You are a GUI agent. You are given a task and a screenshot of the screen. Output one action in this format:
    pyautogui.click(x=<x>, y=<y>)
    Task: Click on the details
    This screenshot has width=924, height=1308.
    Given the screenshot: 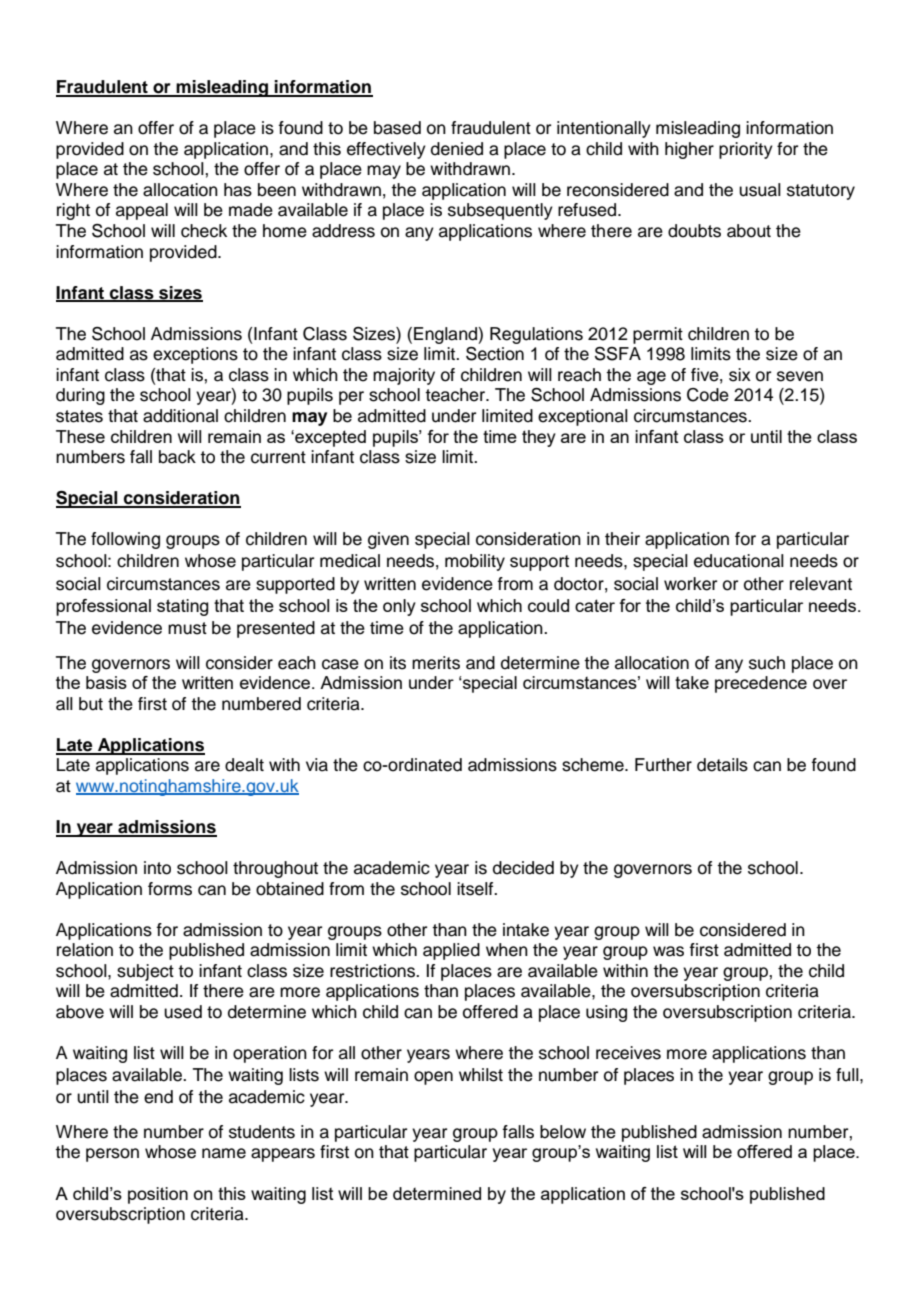 What is the action you would take?
    pyautogui.click(x=722, y=765)
